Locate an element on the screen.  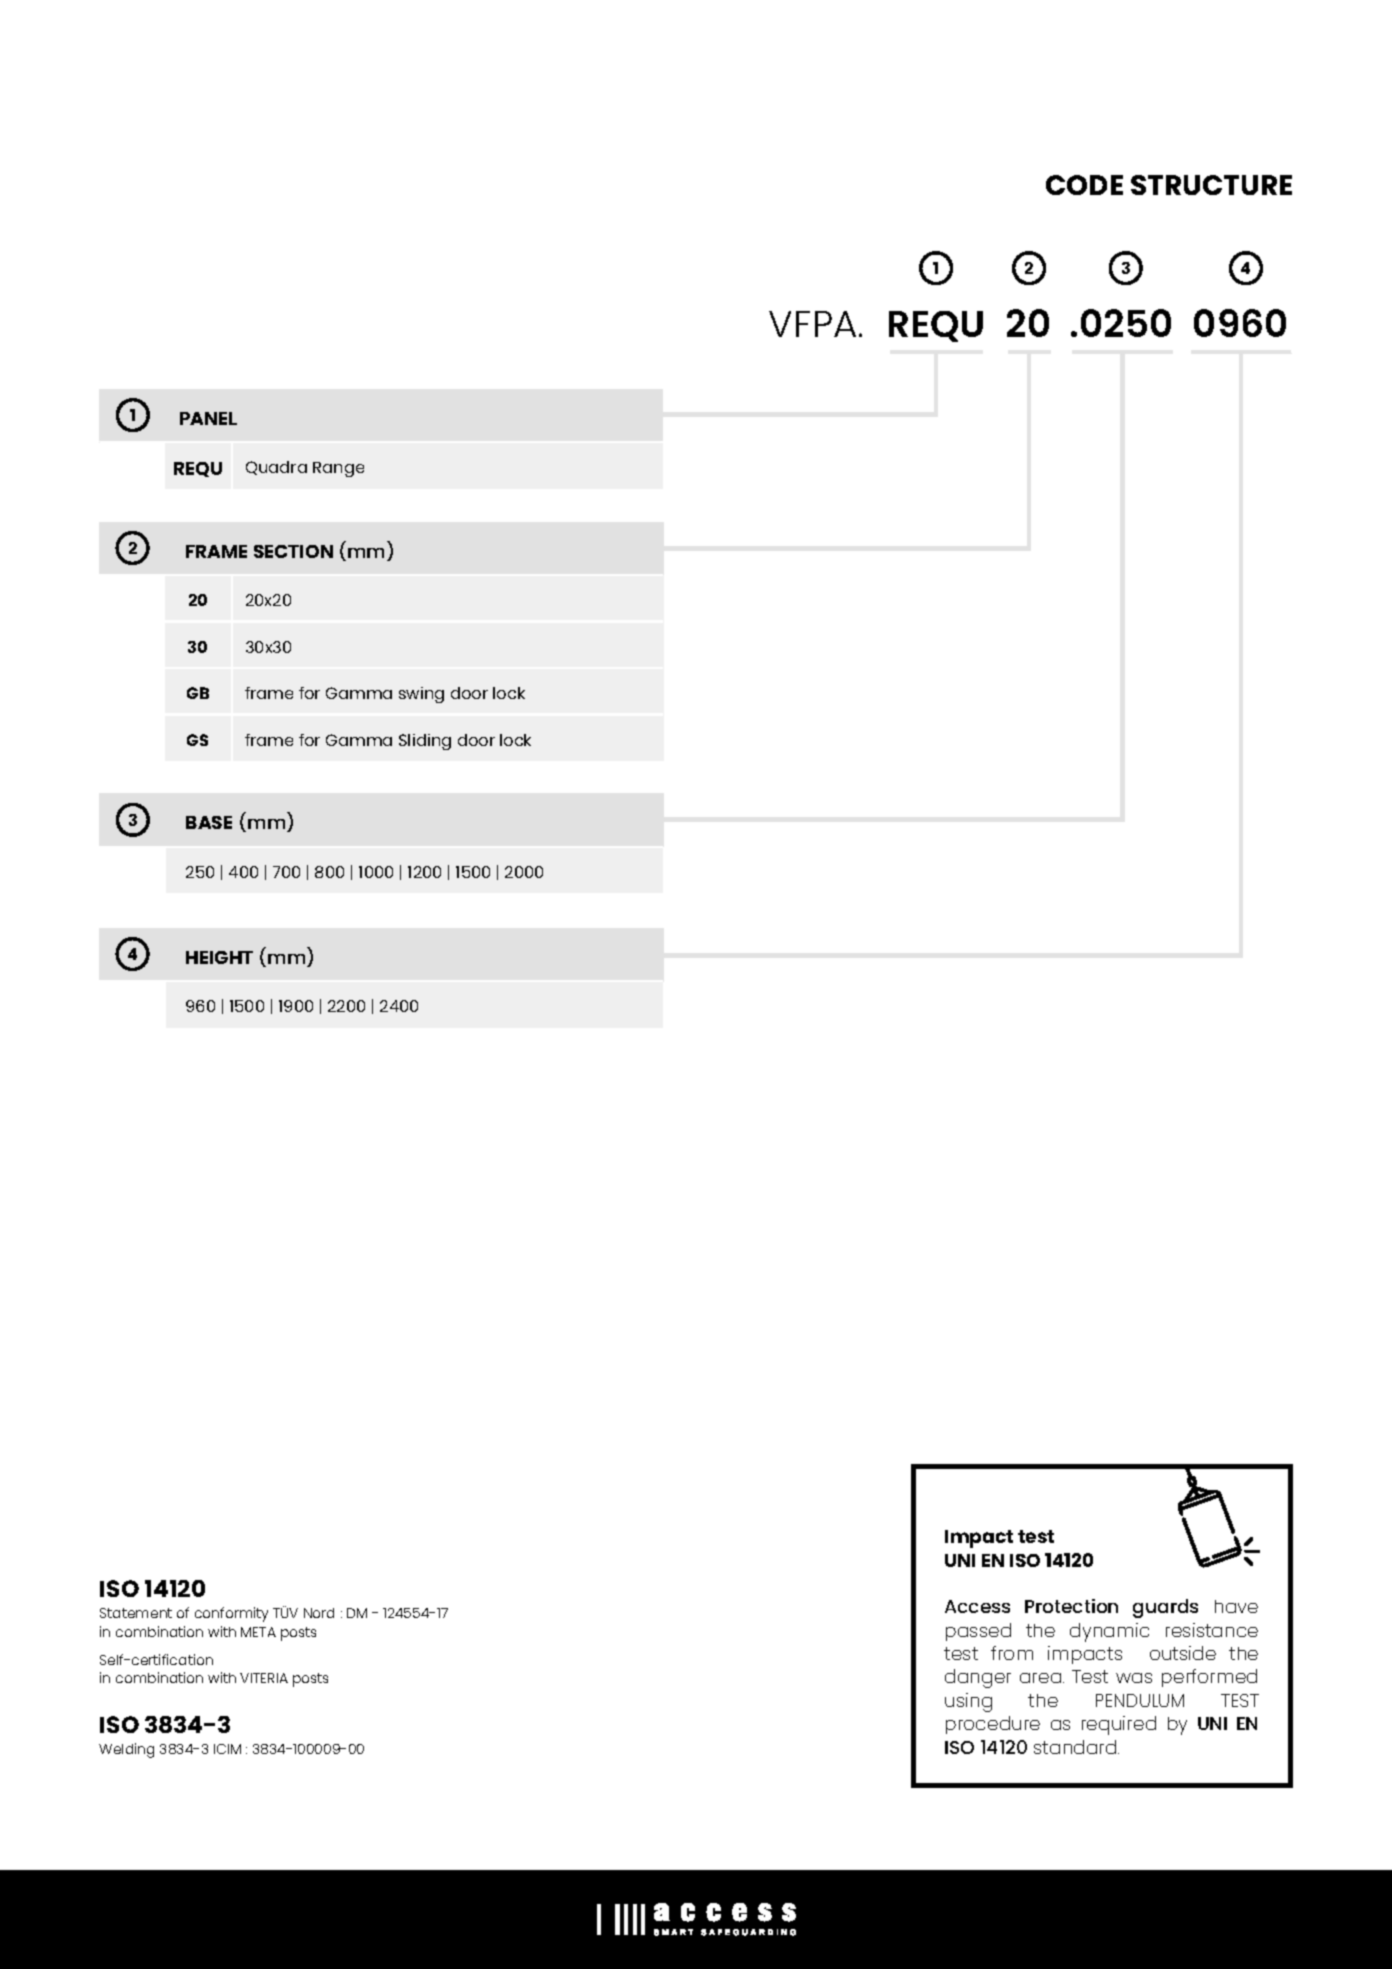
swing is located at coordinates (421, 695).
